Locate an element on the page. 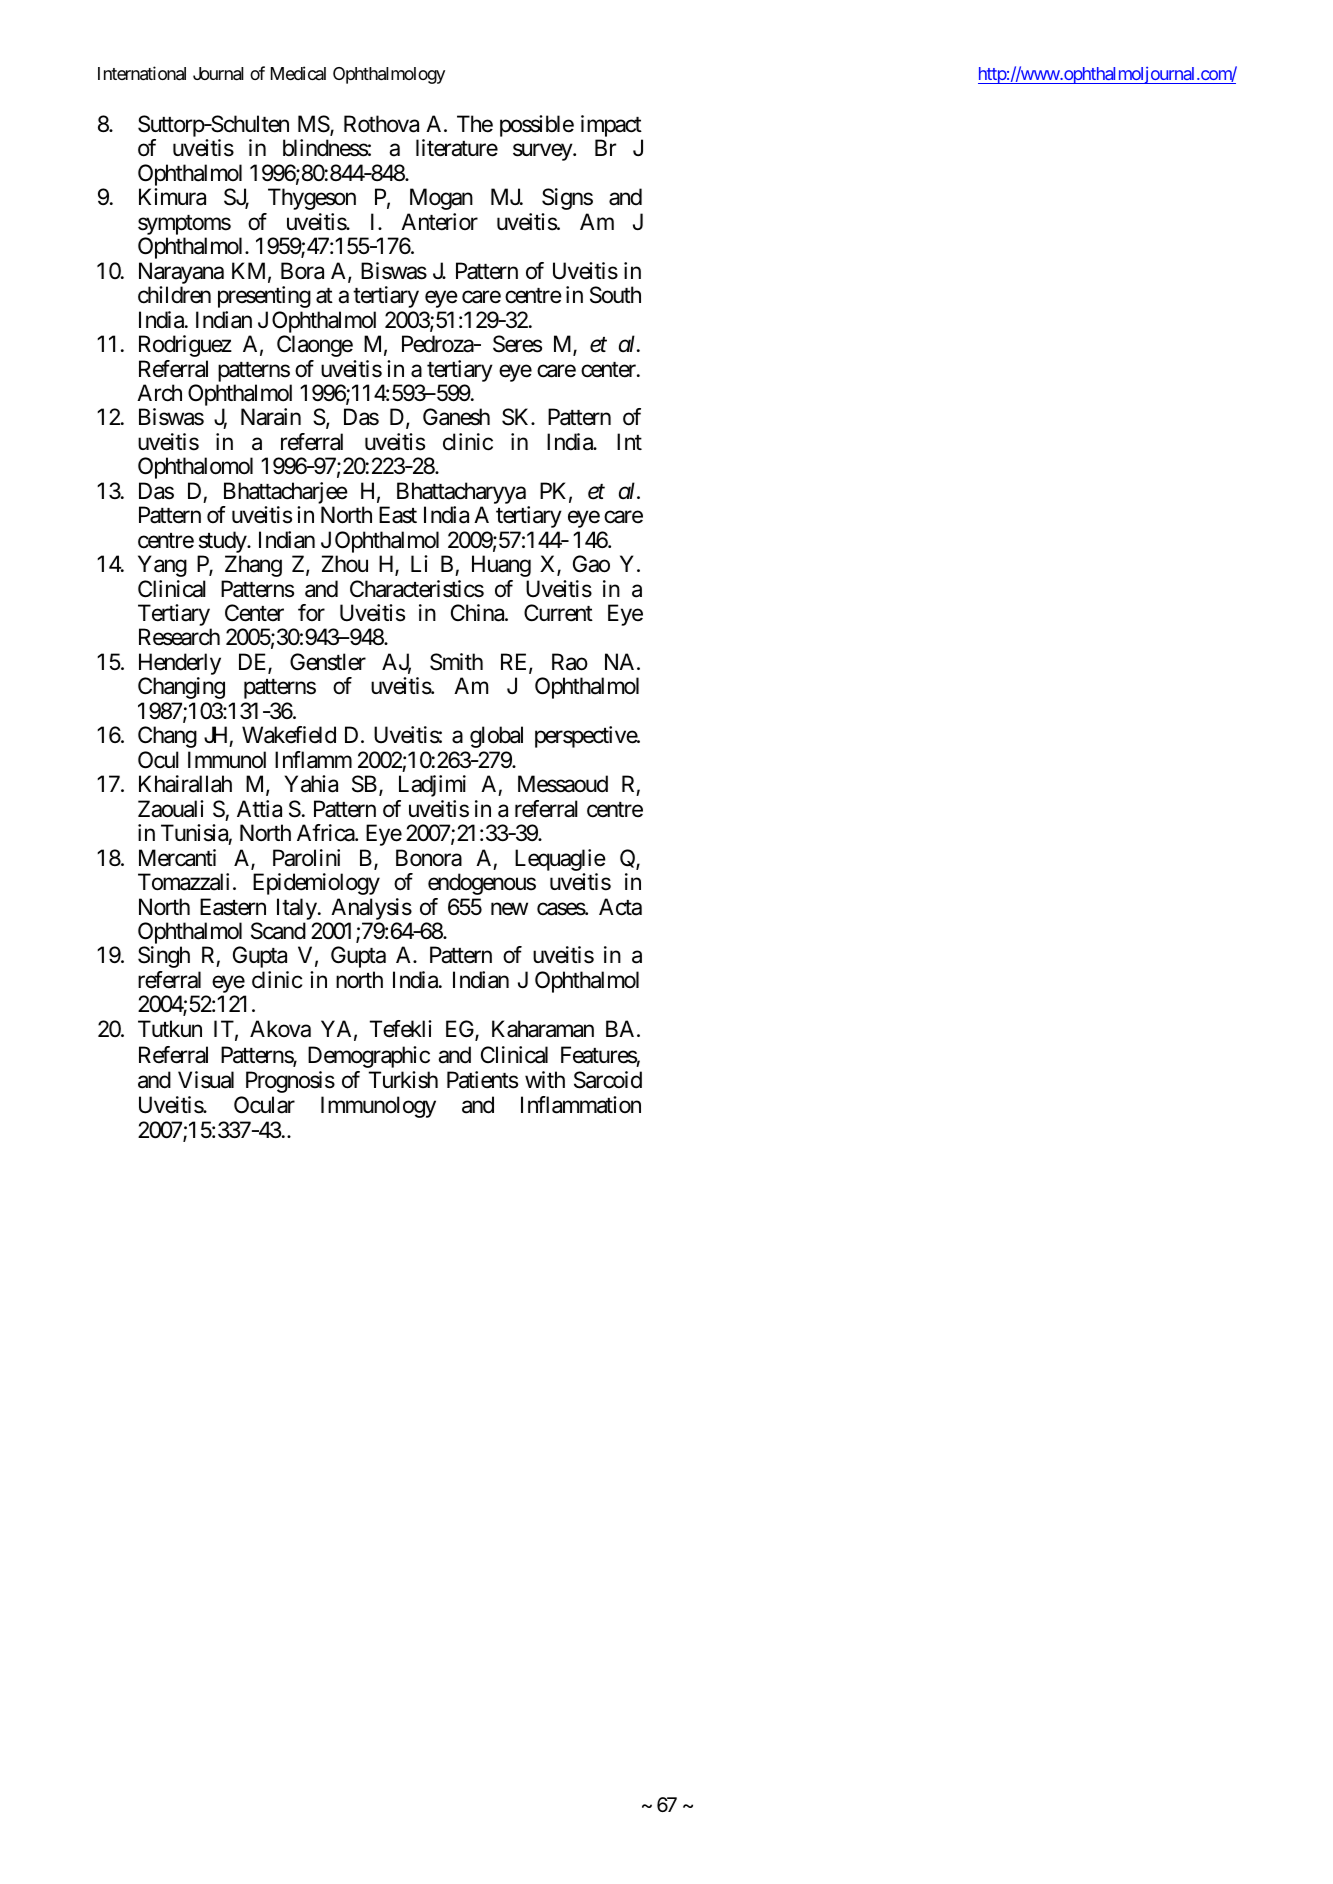  survey is located at coordinates (543, 152).
